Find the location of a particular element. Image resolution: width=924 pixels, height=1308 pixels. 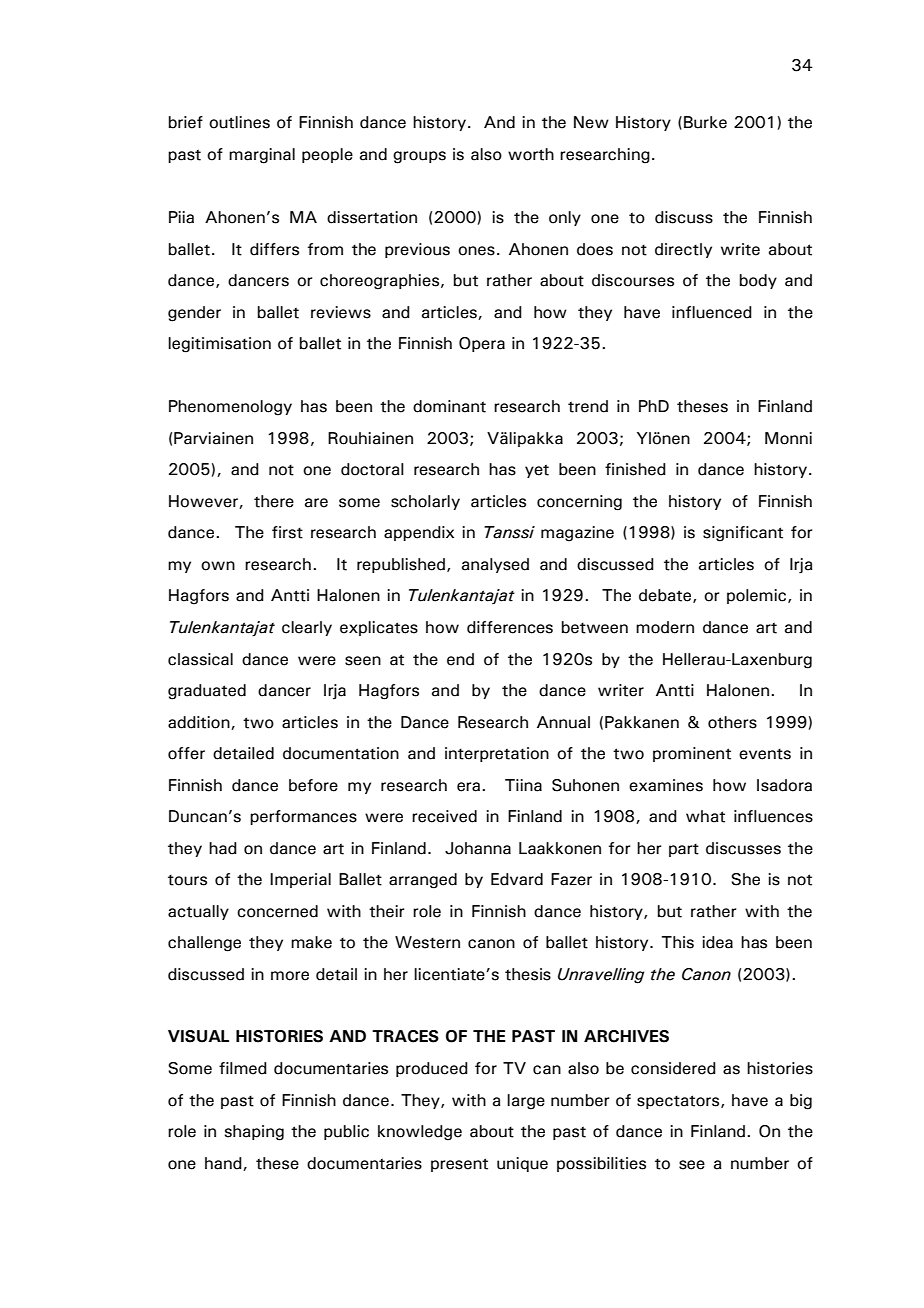

received is located at coordinates (444, 816).
